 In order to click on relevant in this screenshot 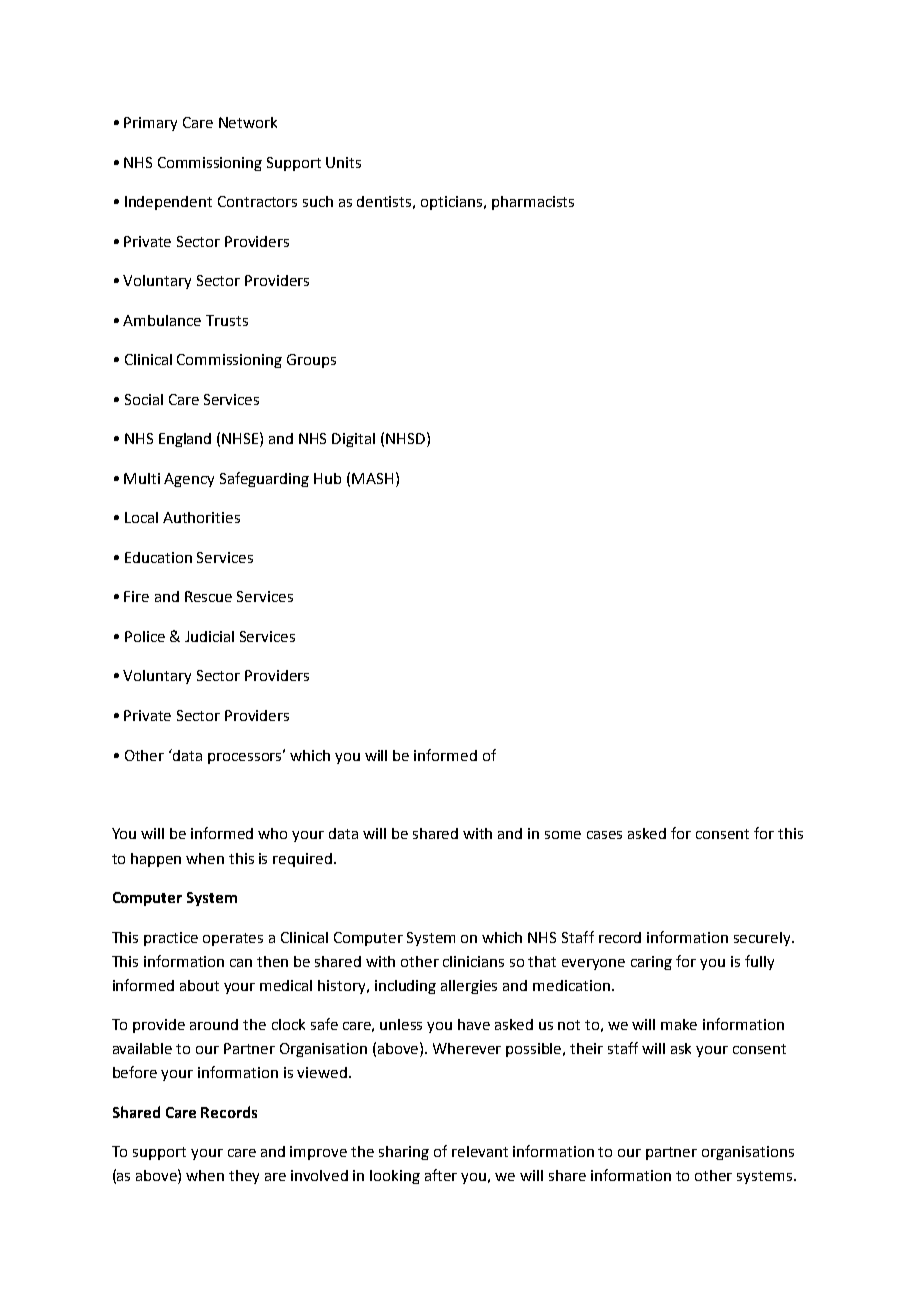, I will do `click(480, 1151)`.
